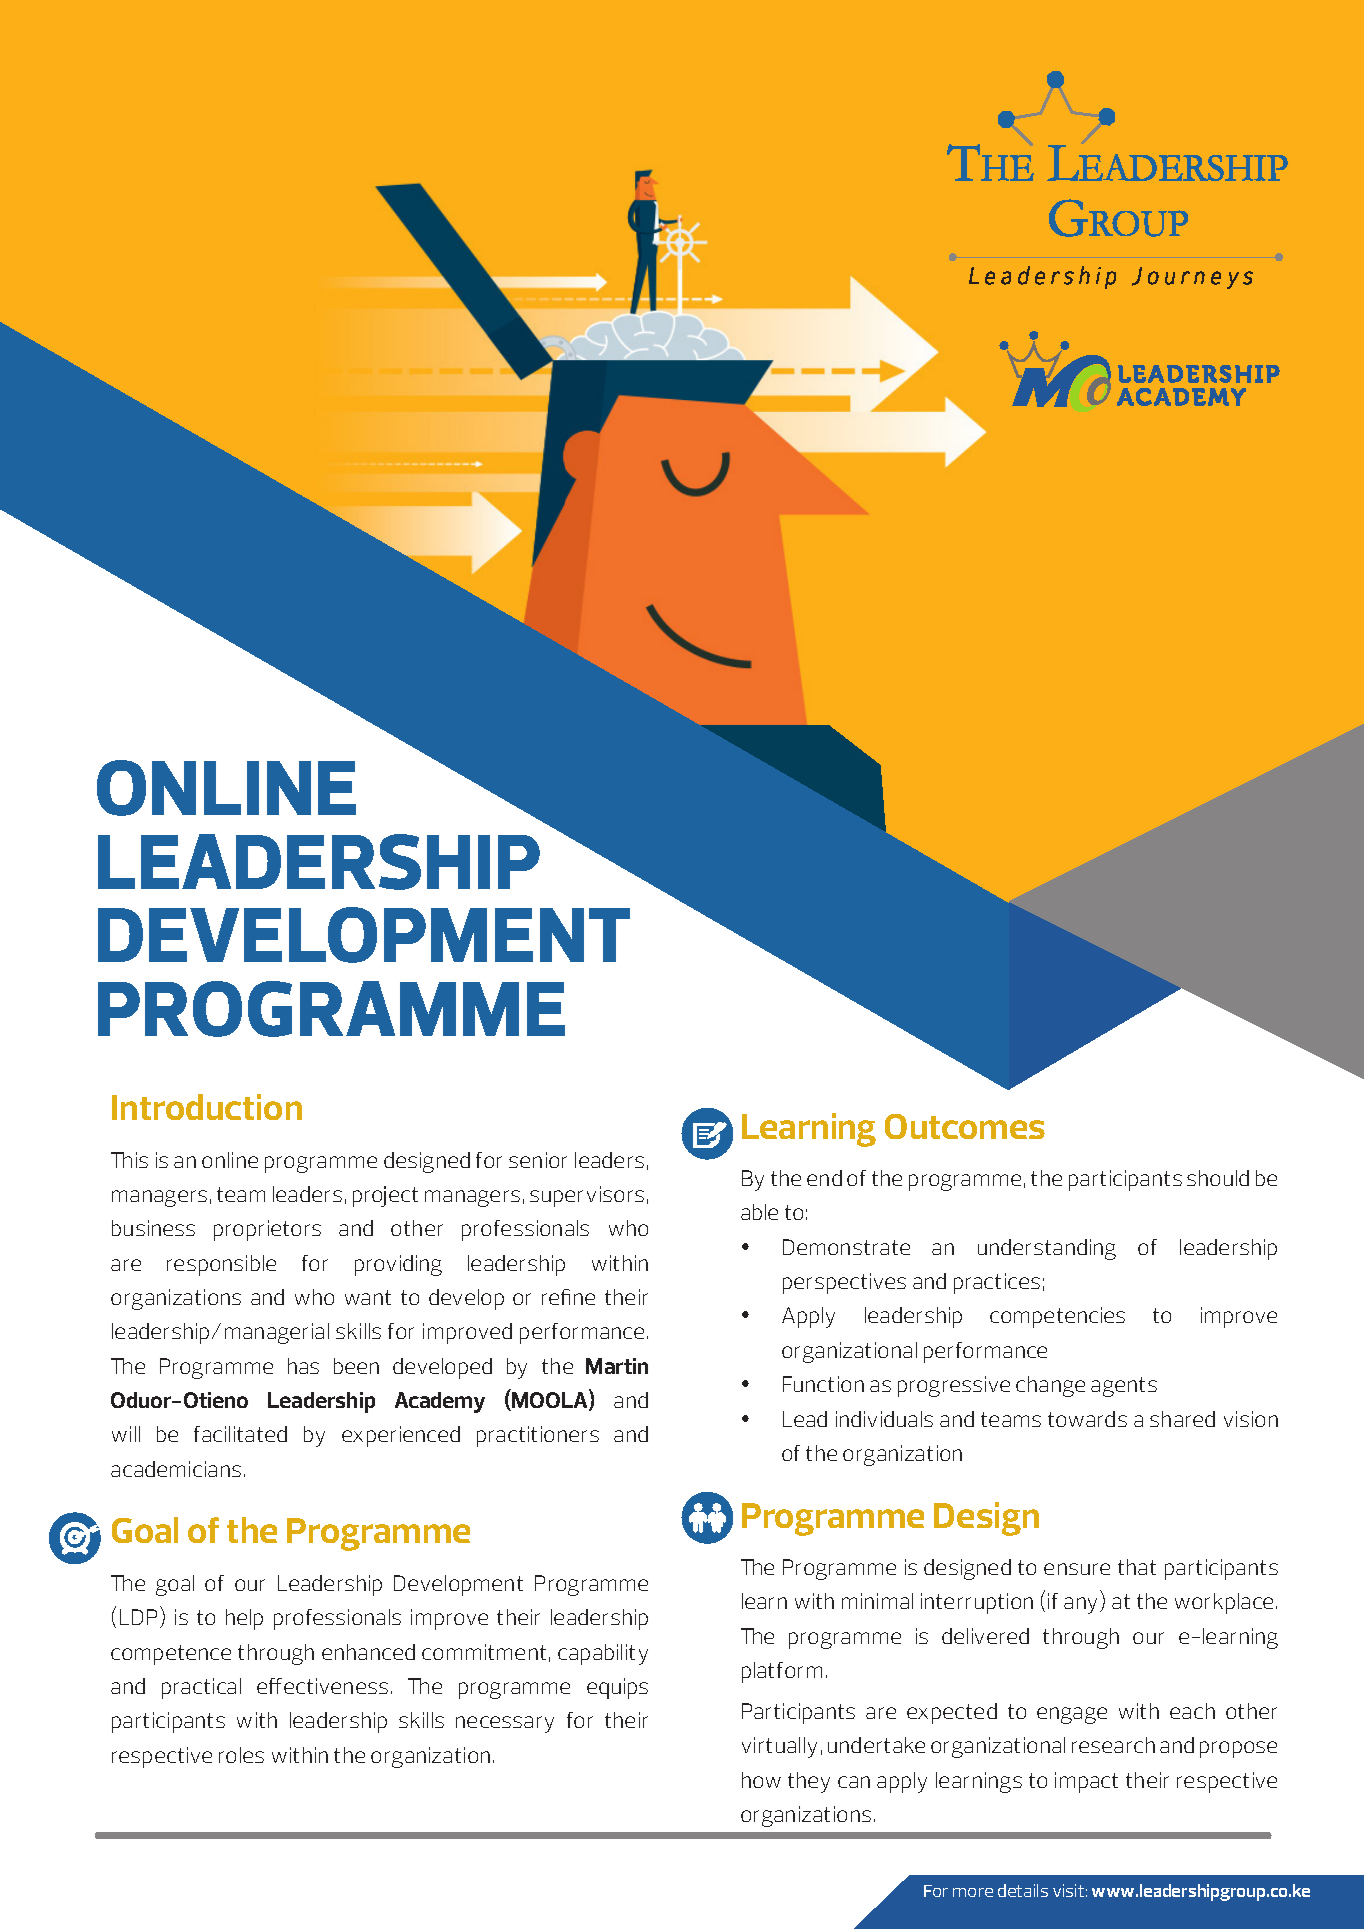  What do you see at coordinates (1137, 1567) in the image?
I see `that` at bounding box center [1137, 1567].
